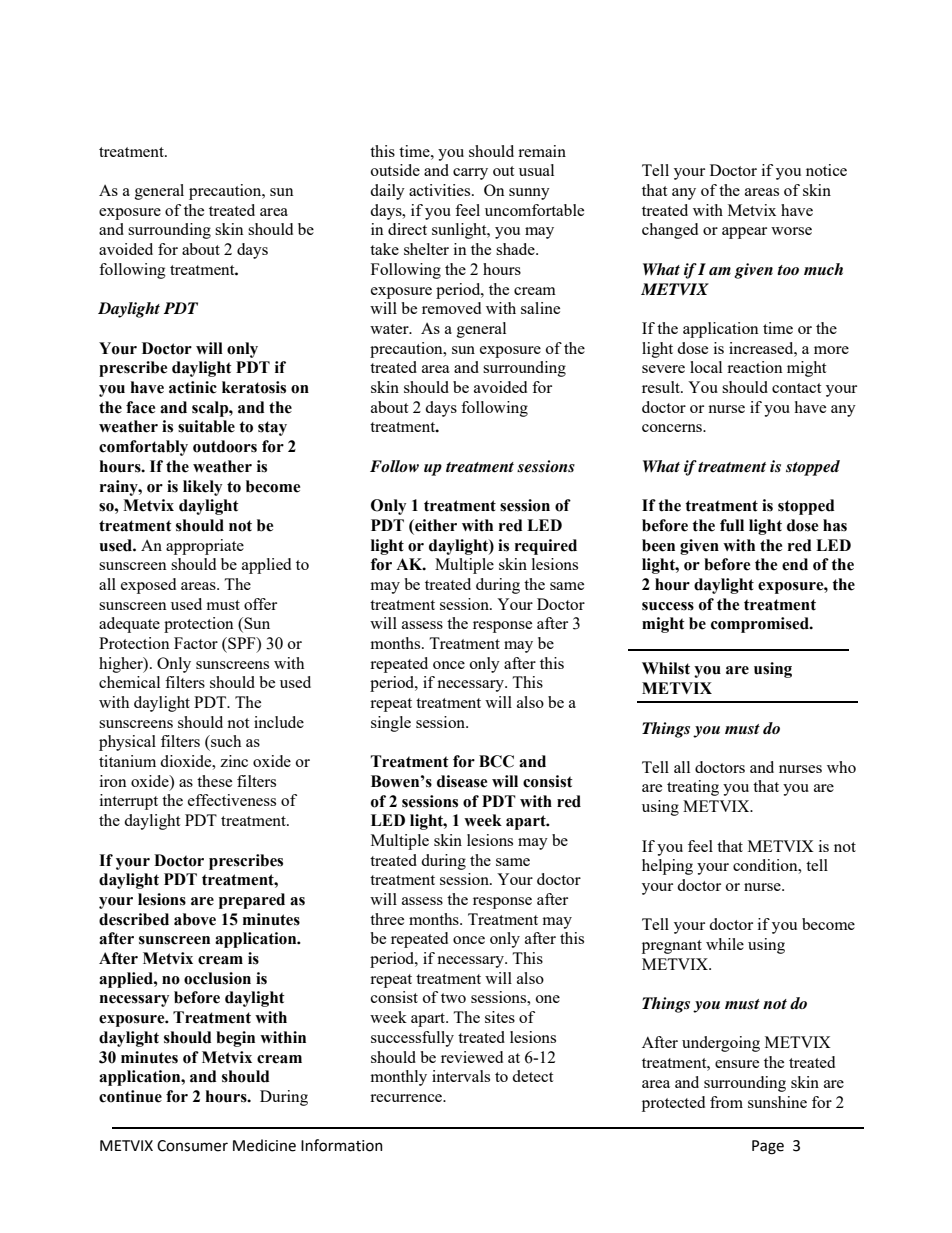  I want to click on required, so click(546, 547).
